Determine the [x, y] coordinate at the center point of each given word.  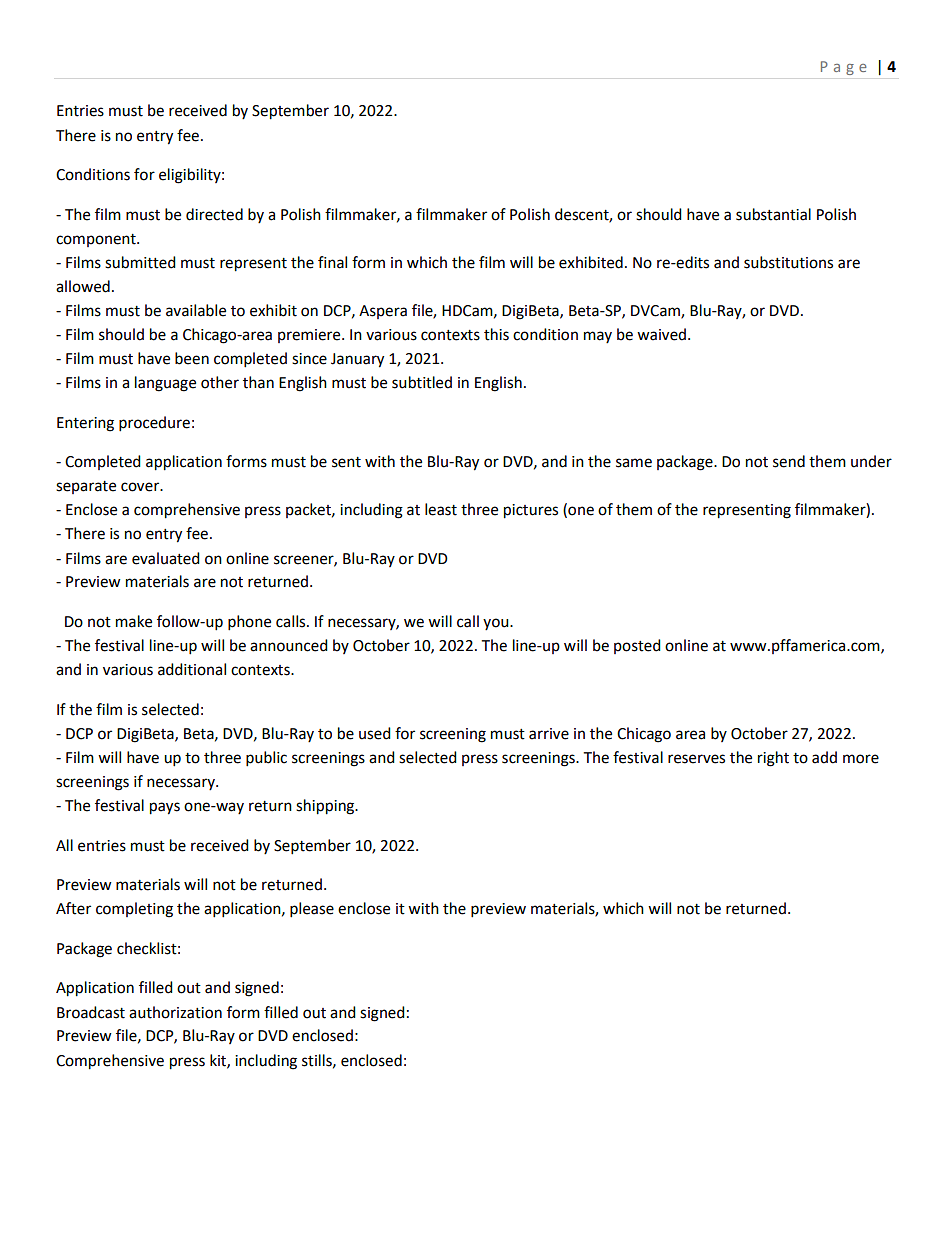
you [497, 624]
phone [249, 623]
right [773, 759]
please [312, 910]
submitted [140, 262]
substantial [773, 214]
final [332, 262]
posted [637, 646]
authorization [175, 1012]
